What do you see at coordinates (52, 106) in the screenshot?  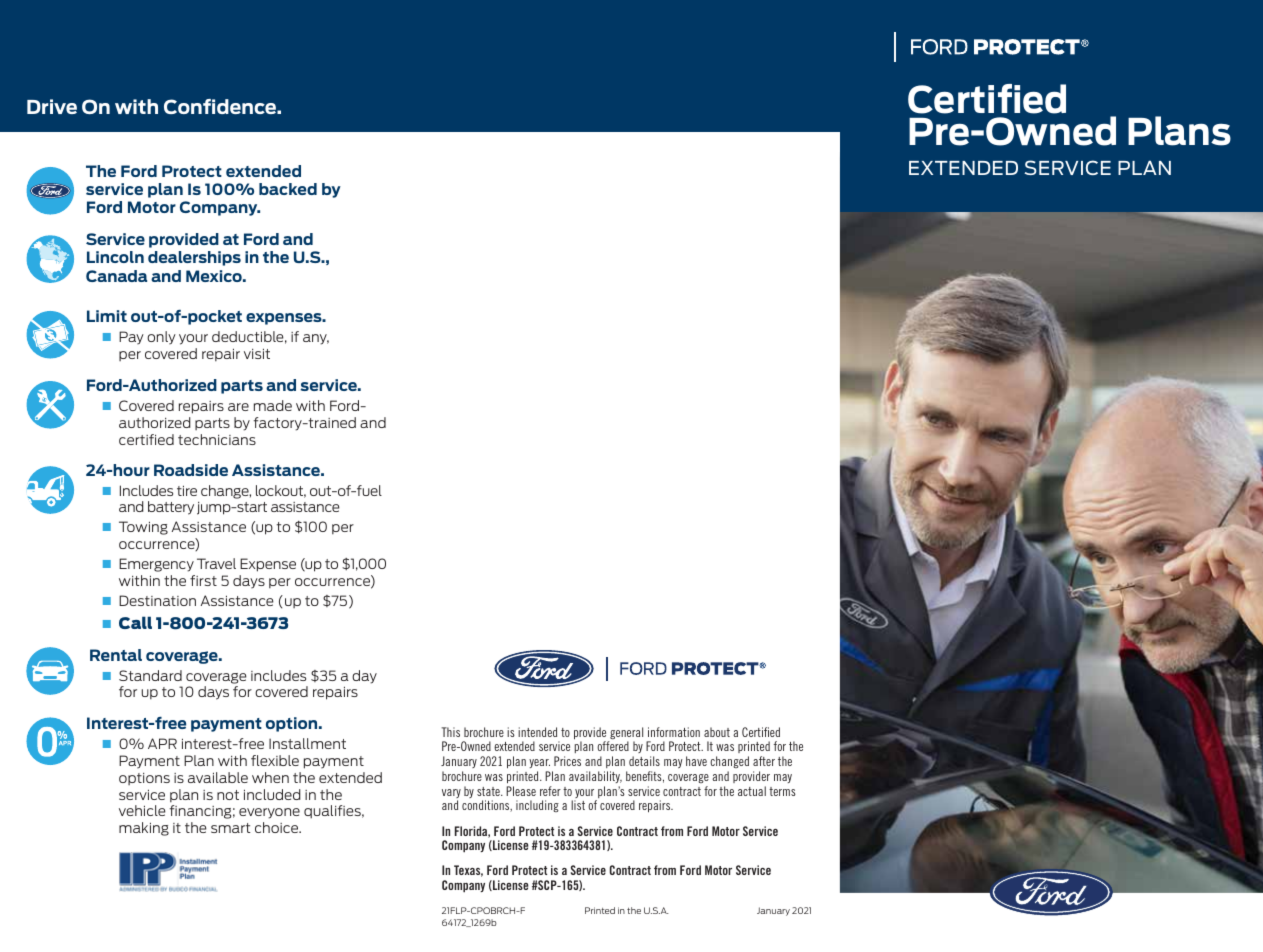 I see `Drive` at bounding box center [52, 106].
